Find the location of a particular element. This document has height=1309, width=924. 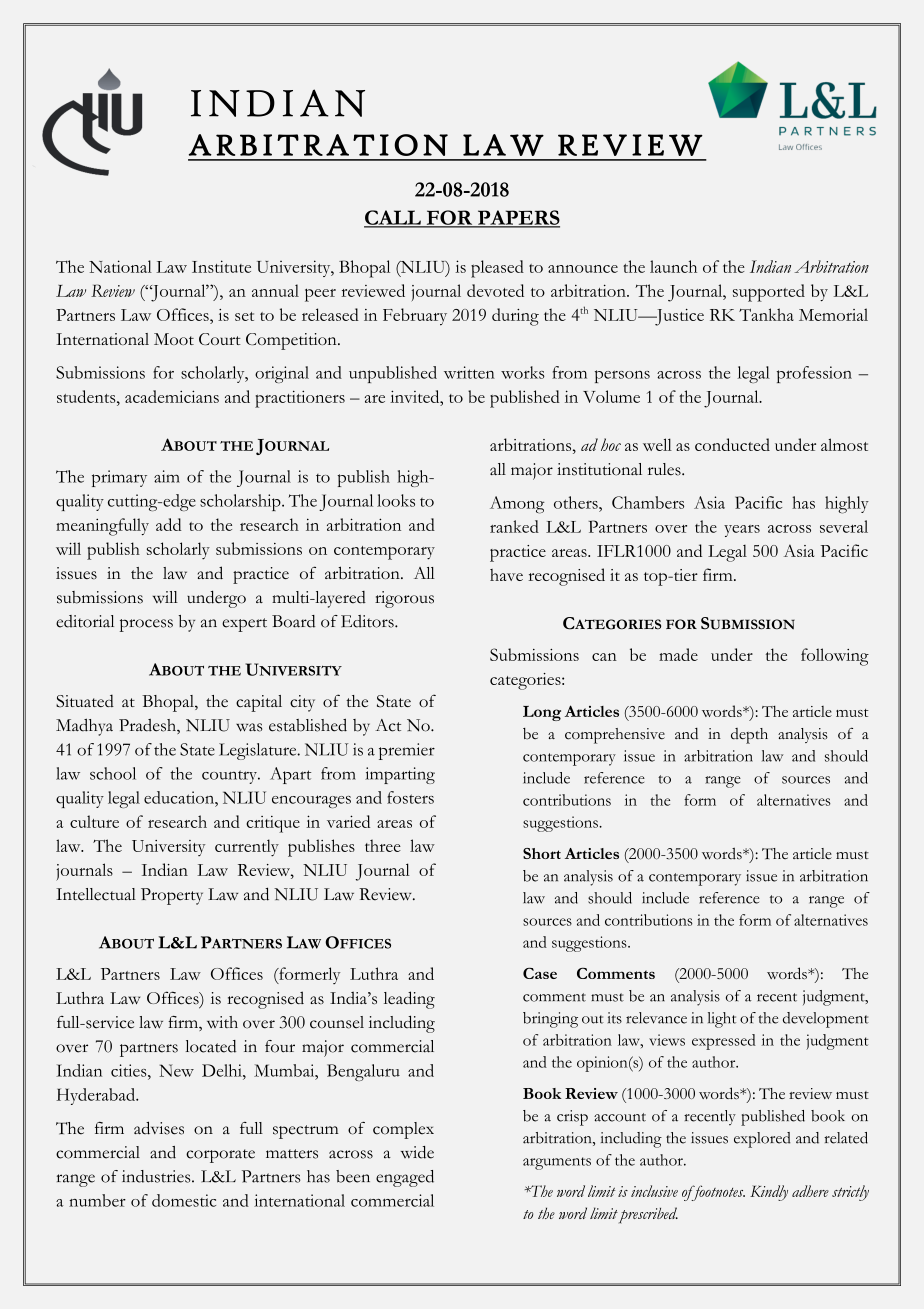

Long is located at coordinates (542, 713).
